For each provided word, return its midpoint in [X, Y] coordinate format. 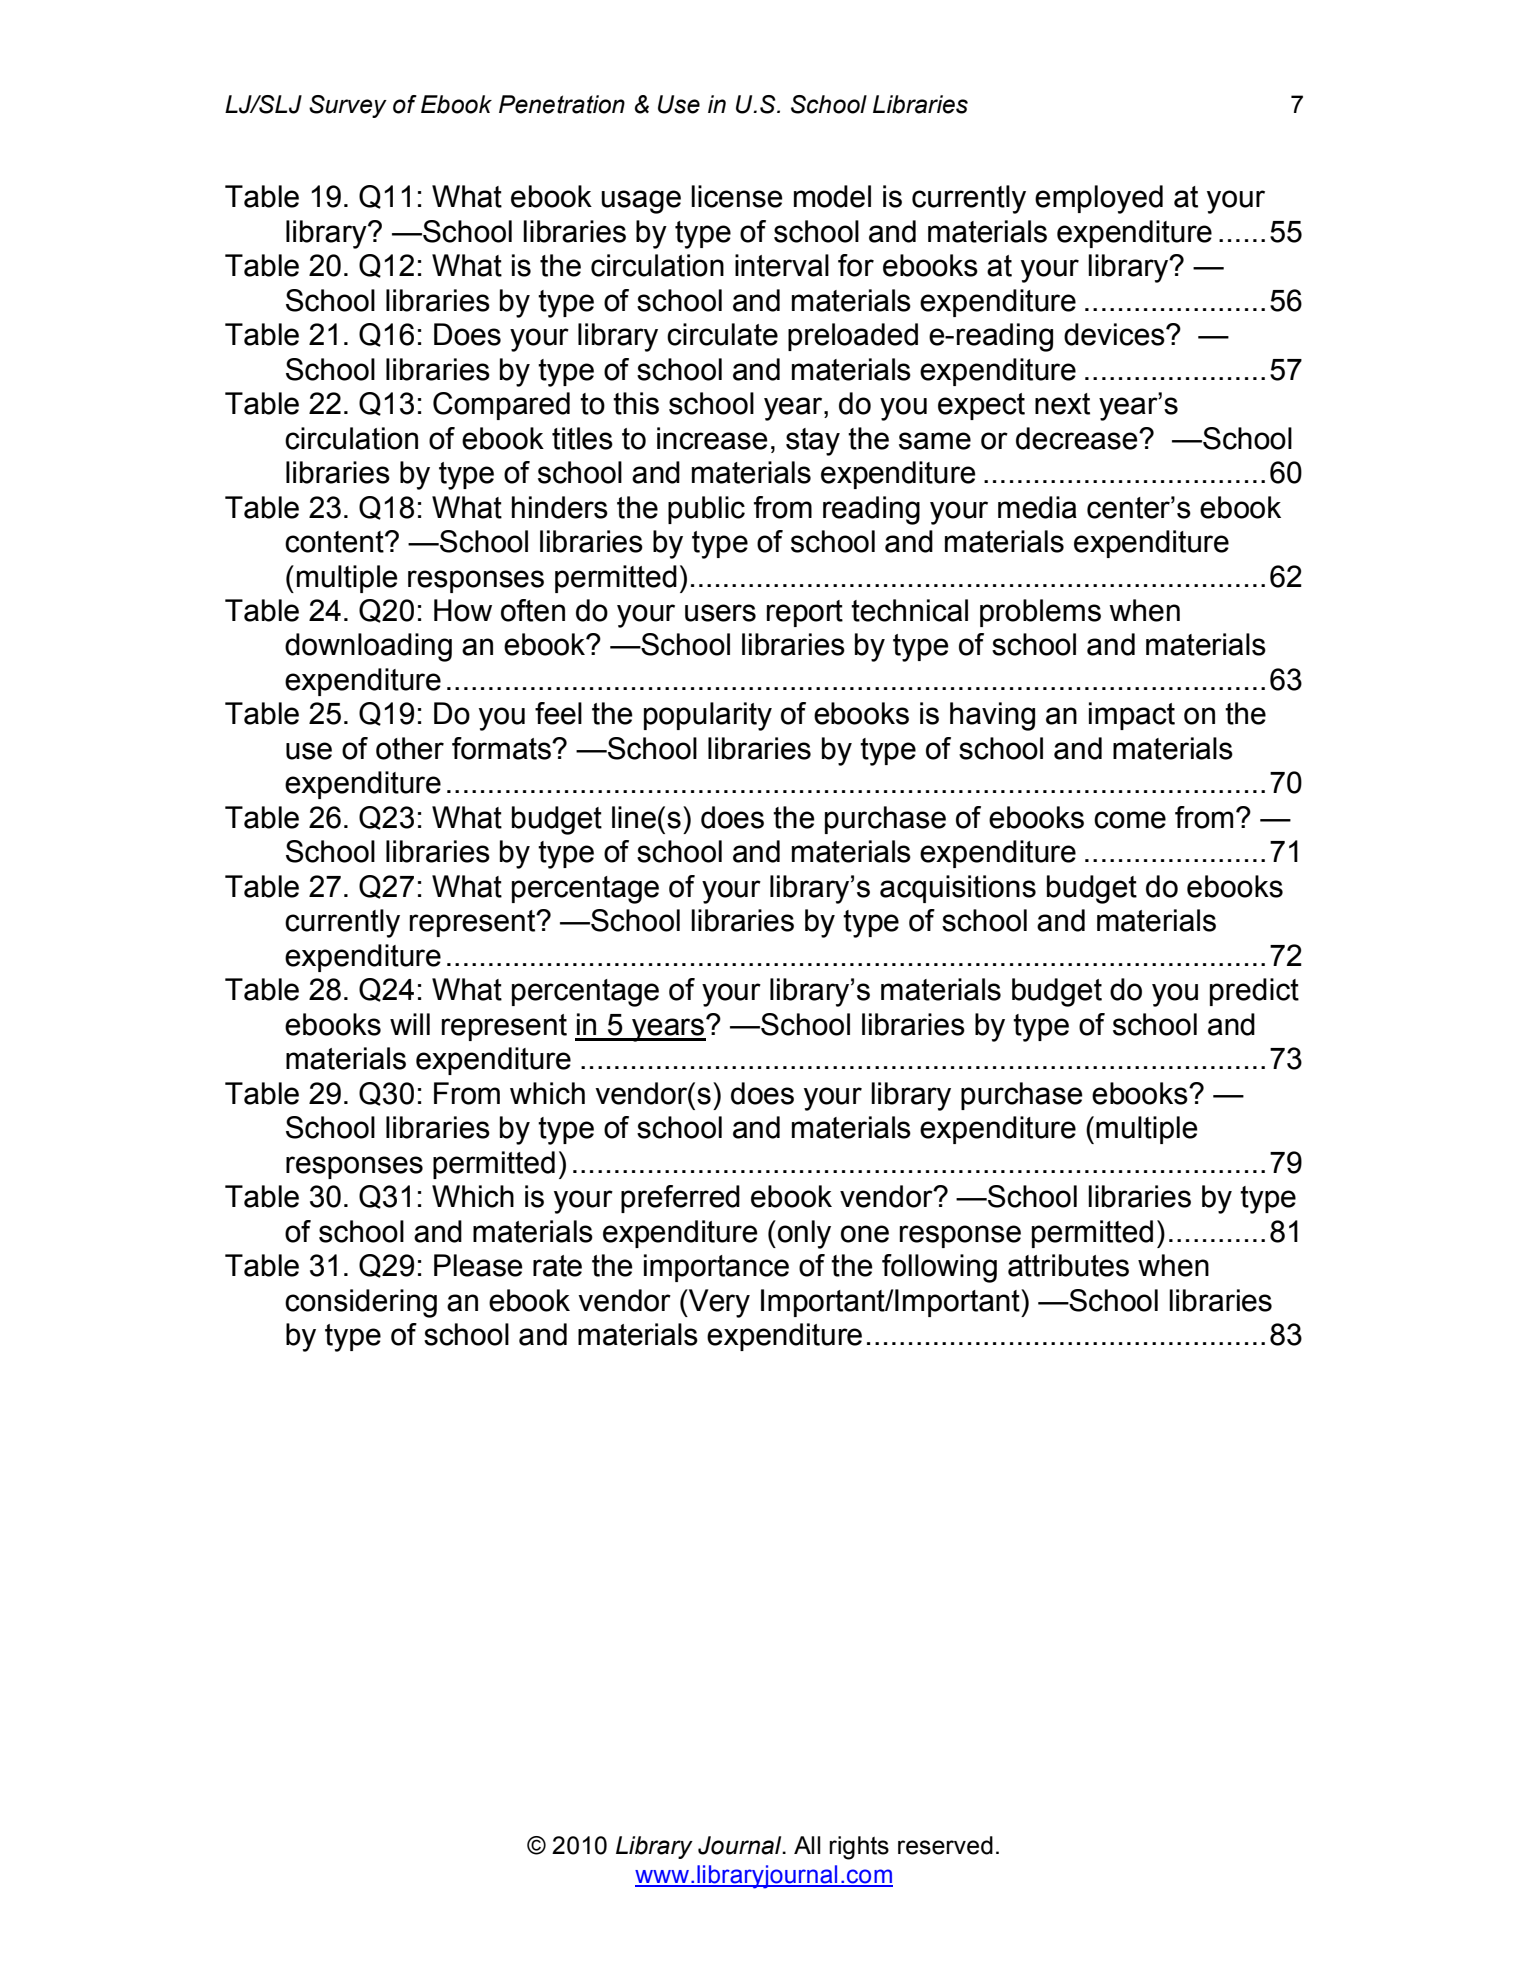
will [410, 1024]
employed [1099, 199]
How [463, 610]
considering [361, 1303]
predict [1254, 992]
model [832, 196]
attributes [1068, 1265]
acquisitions [958, 889]
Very [718, 1303]
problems [1040, 613]
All [807, 1845]
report [805, 613]
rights [859, 1848]
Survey [348, 106]
